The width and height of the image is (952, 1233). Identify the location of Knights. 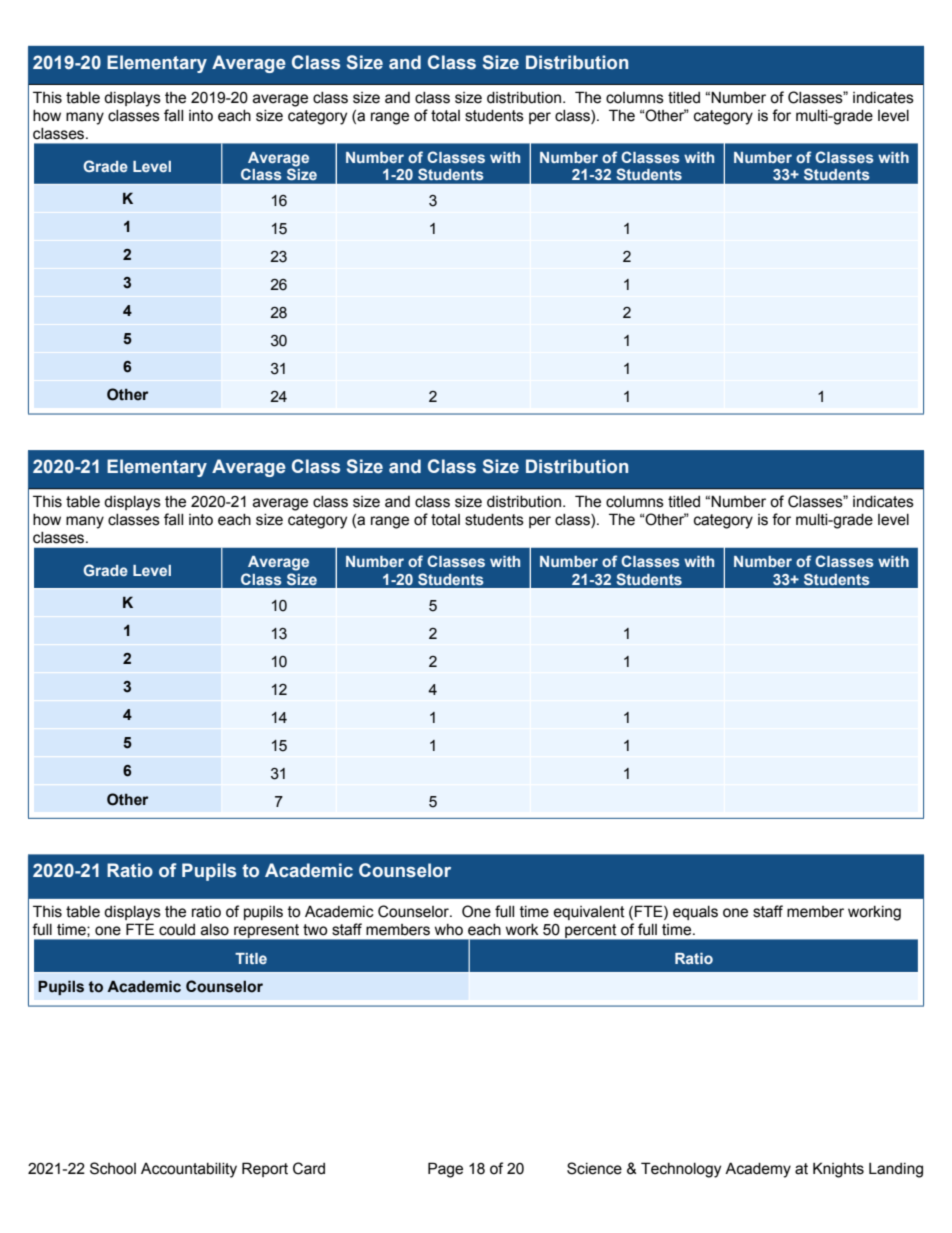
(838, 1170).
